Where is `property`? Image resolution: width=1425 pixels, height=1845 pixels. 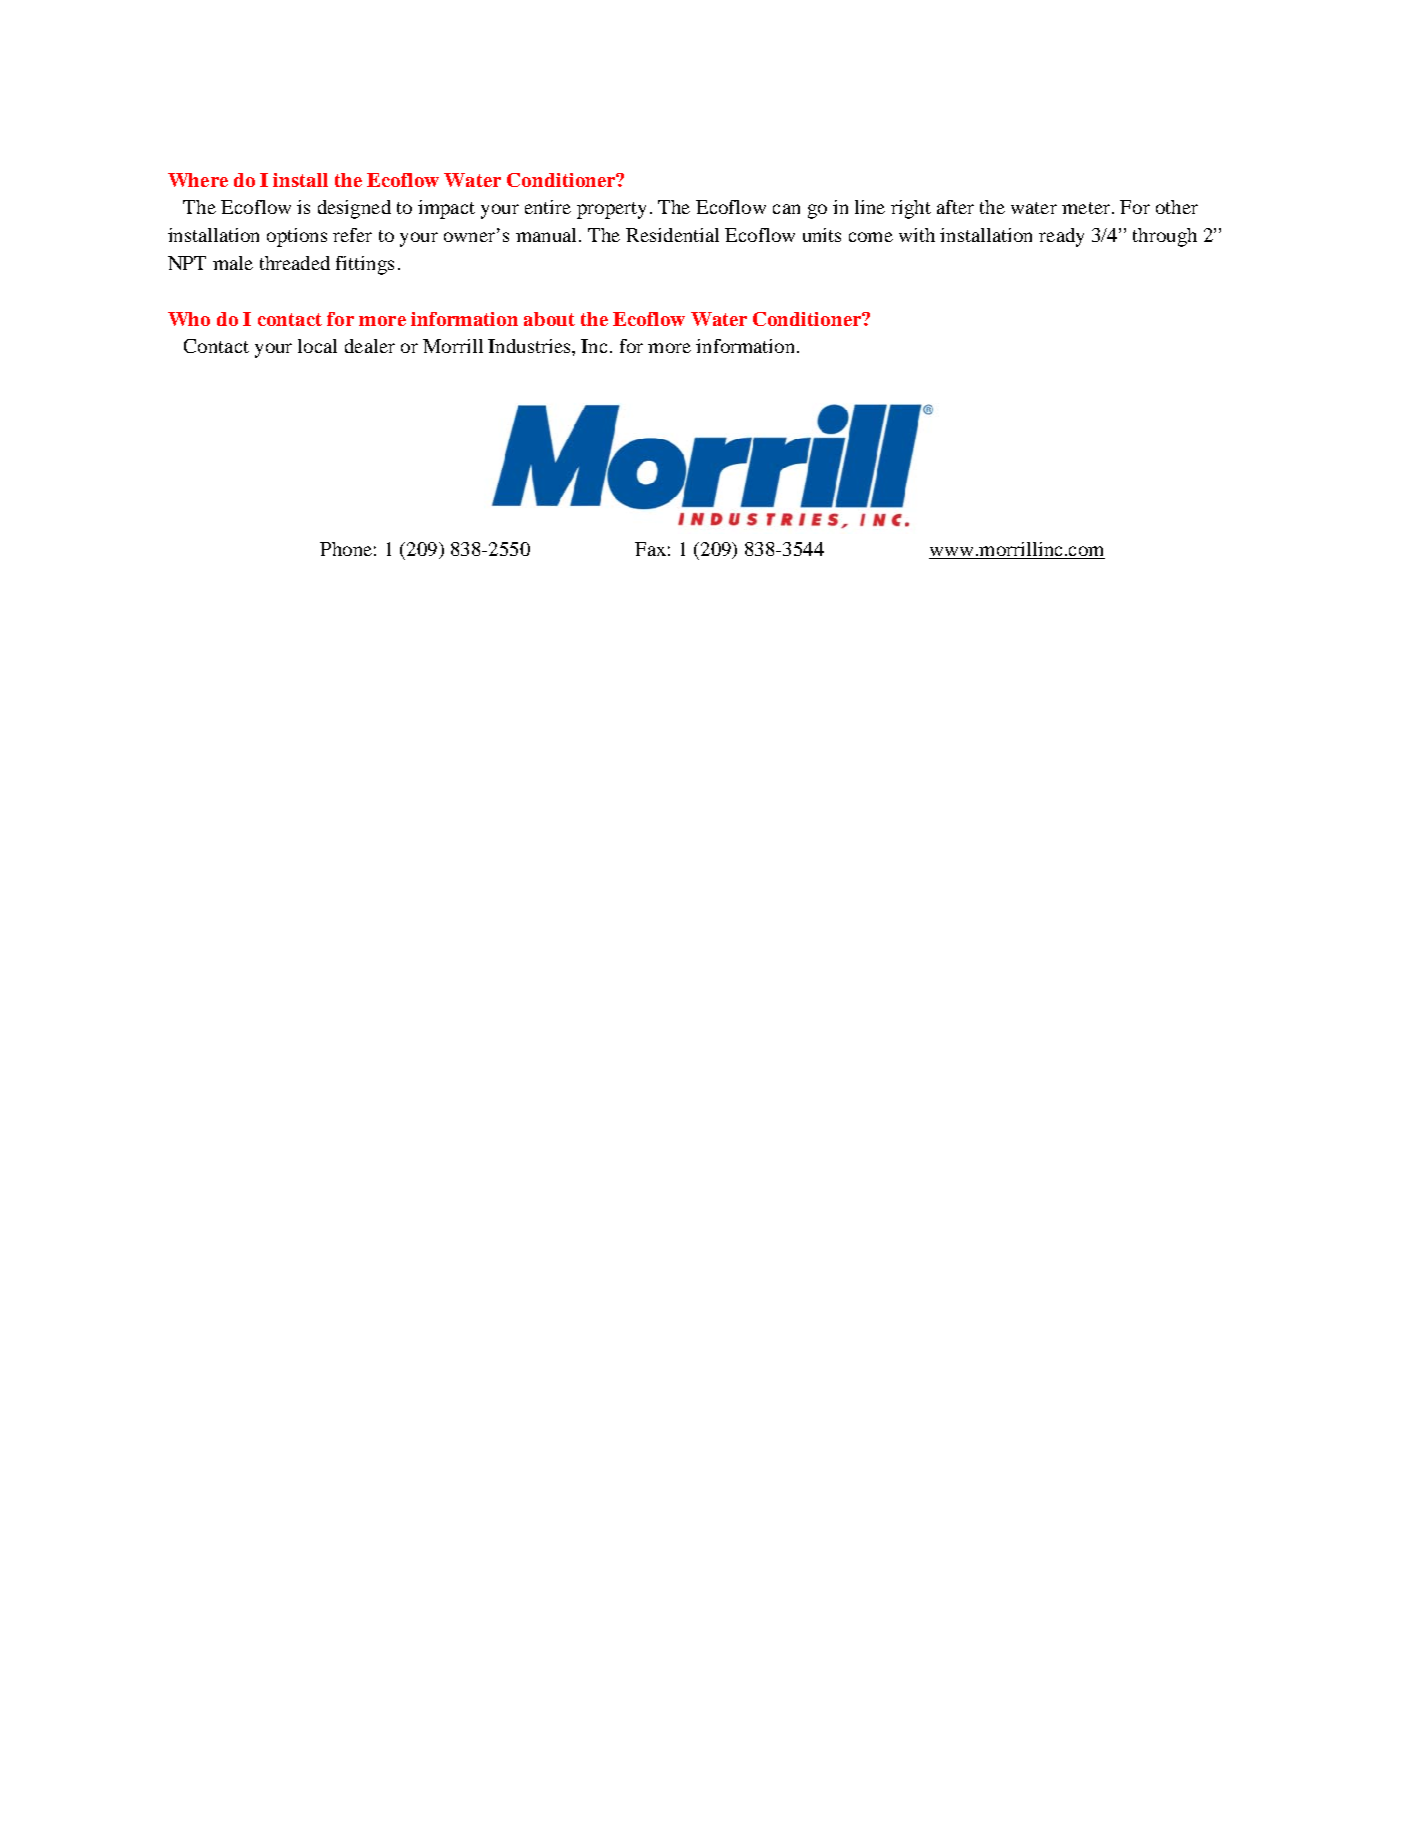
property is located at coordinates (611, 210).
